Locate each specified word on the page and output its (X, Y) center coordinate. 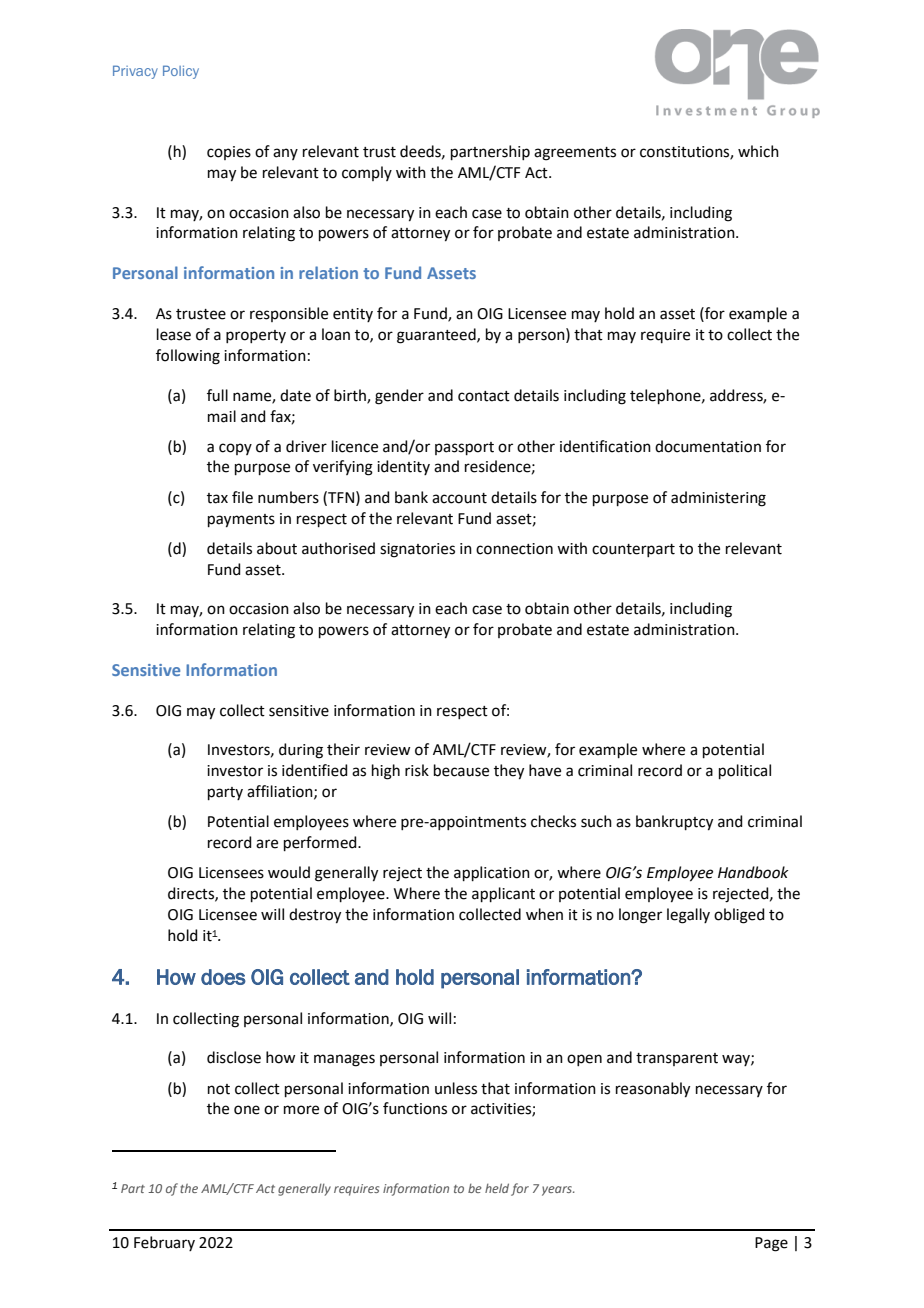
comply (367, 173)
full (217, 395)
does (223, 977)
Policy (181, 72)
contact (484, 396)
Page (771, 1244)
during (301, 751)
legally (688, 916)
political (745, 771)
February (164, 1243)
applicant (503, 894)
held (497, 1188)
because (461, 770)
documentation (708, 446)
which (758, 151)
